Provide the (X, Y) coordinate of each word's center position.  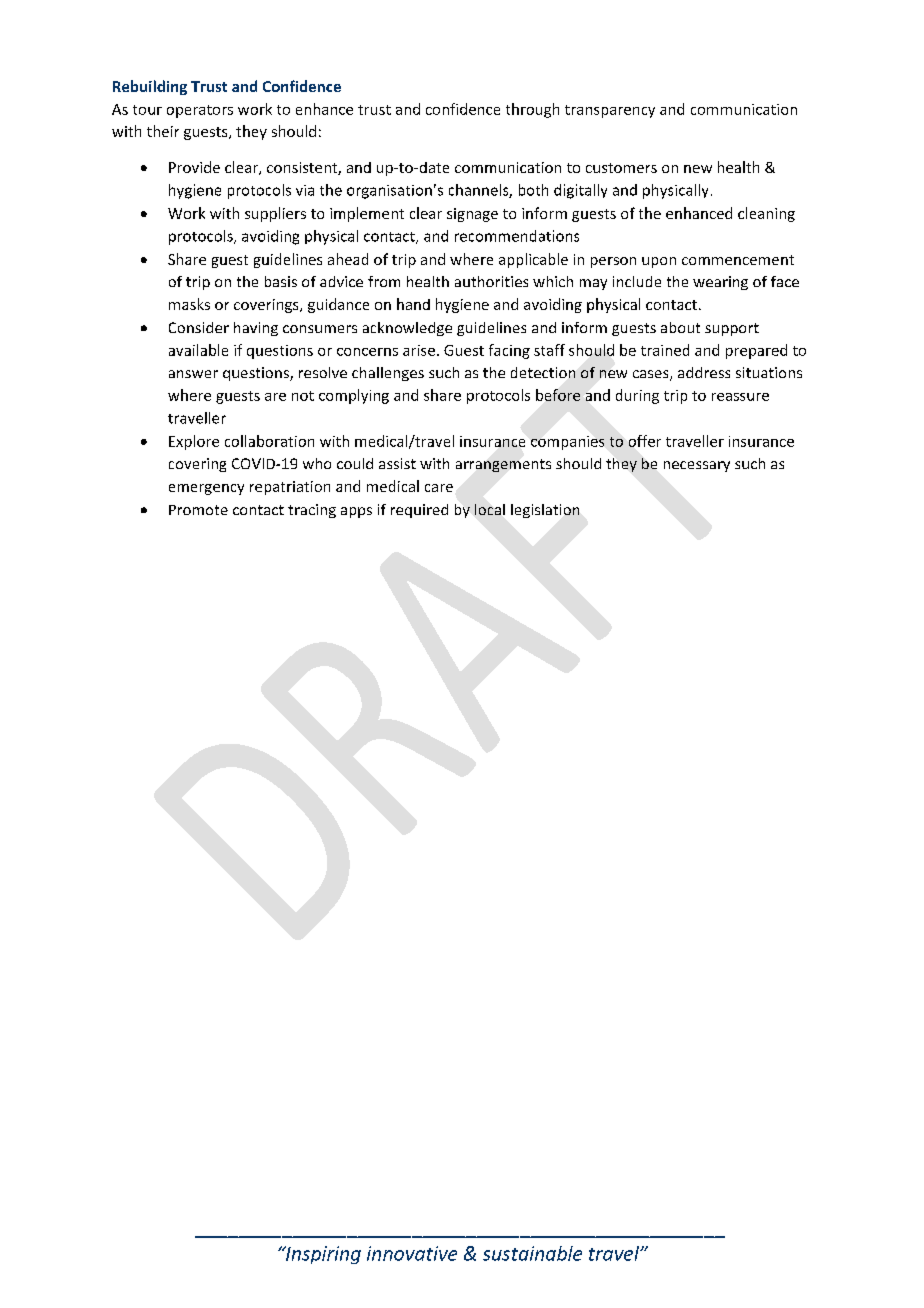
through (532, 110)
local (490, 509)
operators (200, 111)
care (439, 488)
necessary (697, 466)
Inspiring (322, 1255)
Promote (198, 510)
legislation (545, 511)
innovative (412, 1253)
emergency (206, 489)
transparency (610, 111)
